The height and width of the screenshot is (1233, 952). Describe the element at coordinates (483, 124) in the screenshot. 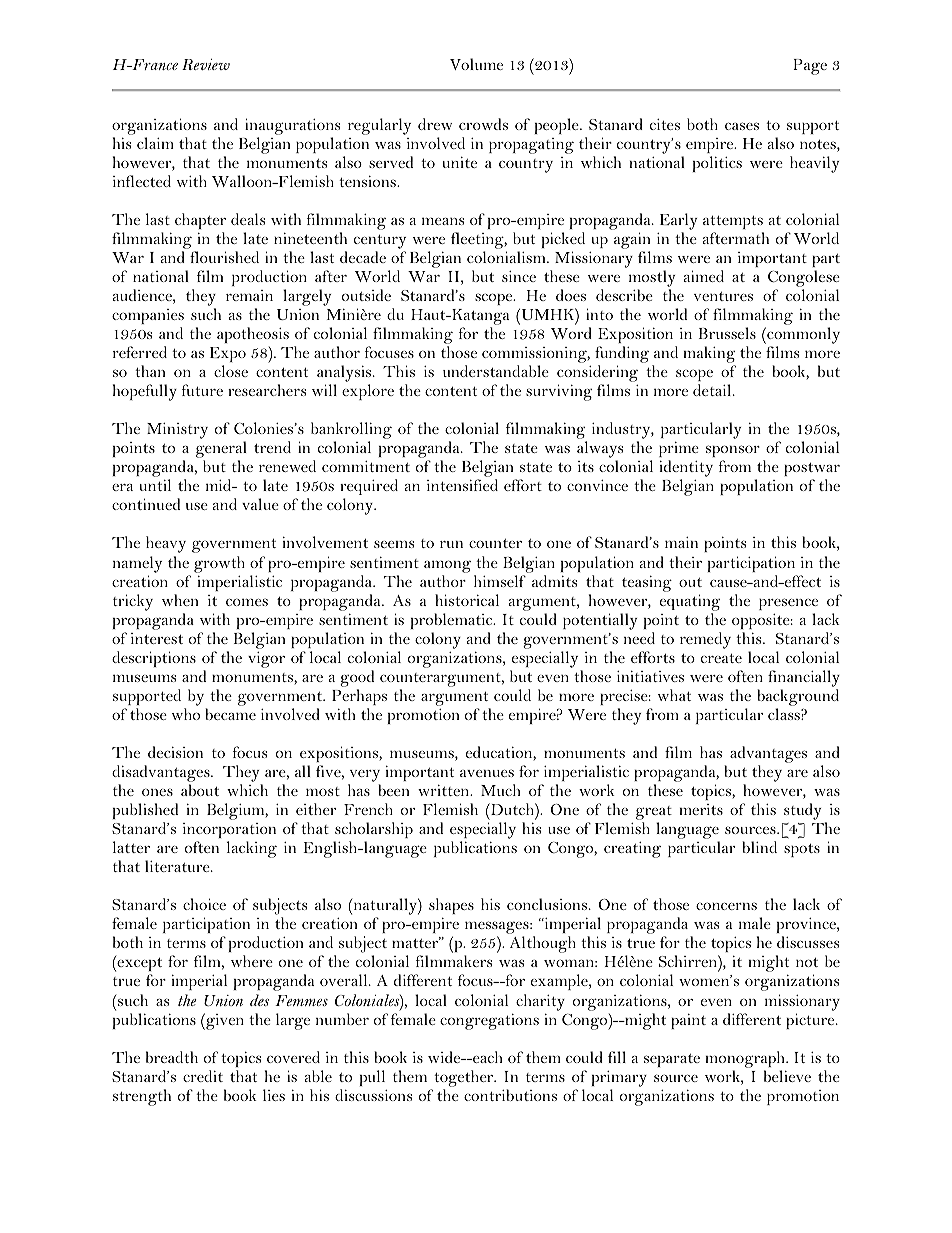

I see `crowds` at that location.
